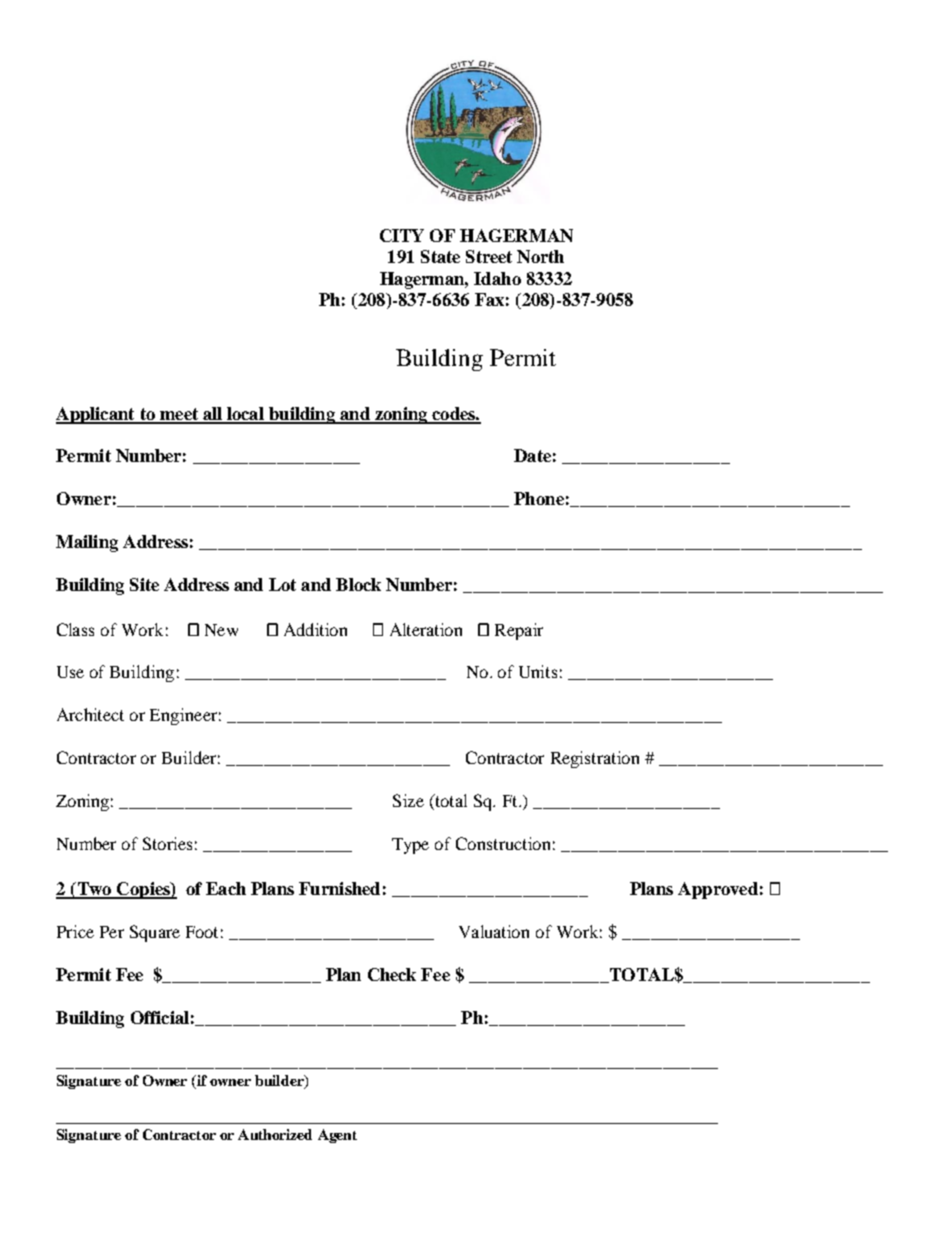 The image size is (952, 1233). Describe the element at coordinates (337, 1136) in the screenshot. I see `Agent` at that location.
